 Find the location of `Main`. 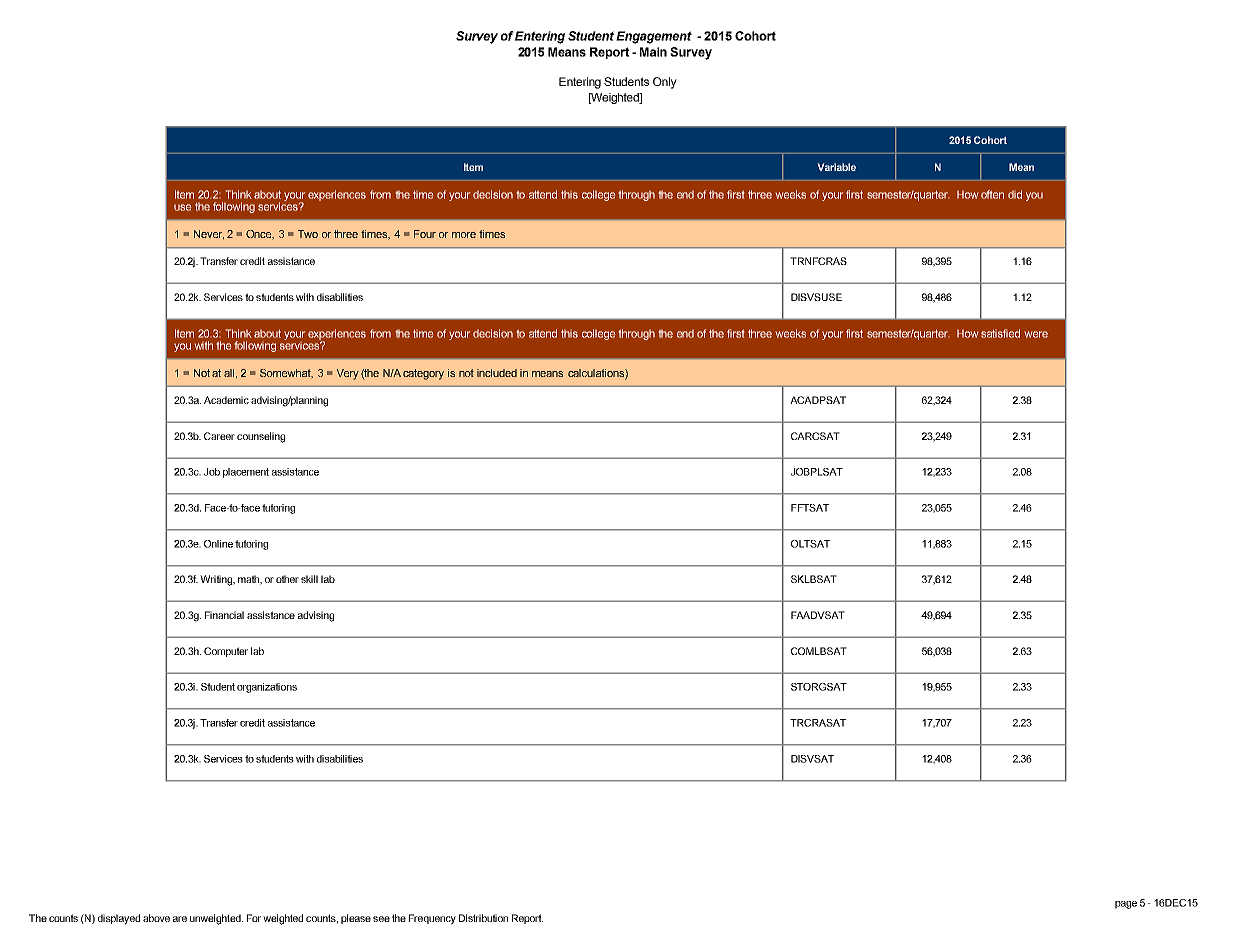

Main is located at coordinates (653, 52).
